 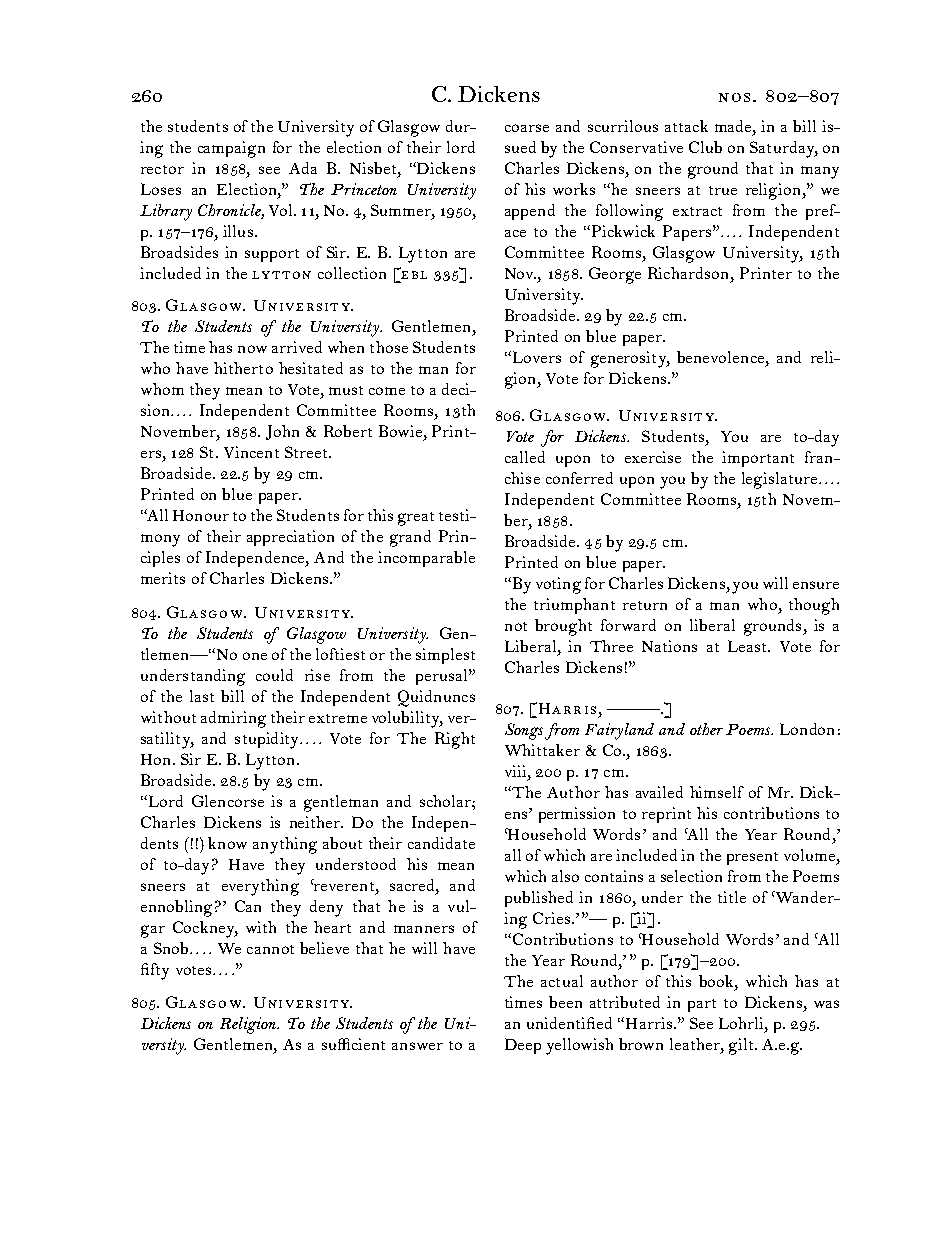 I want to click on gilt, so click(x=742, y=1046).
